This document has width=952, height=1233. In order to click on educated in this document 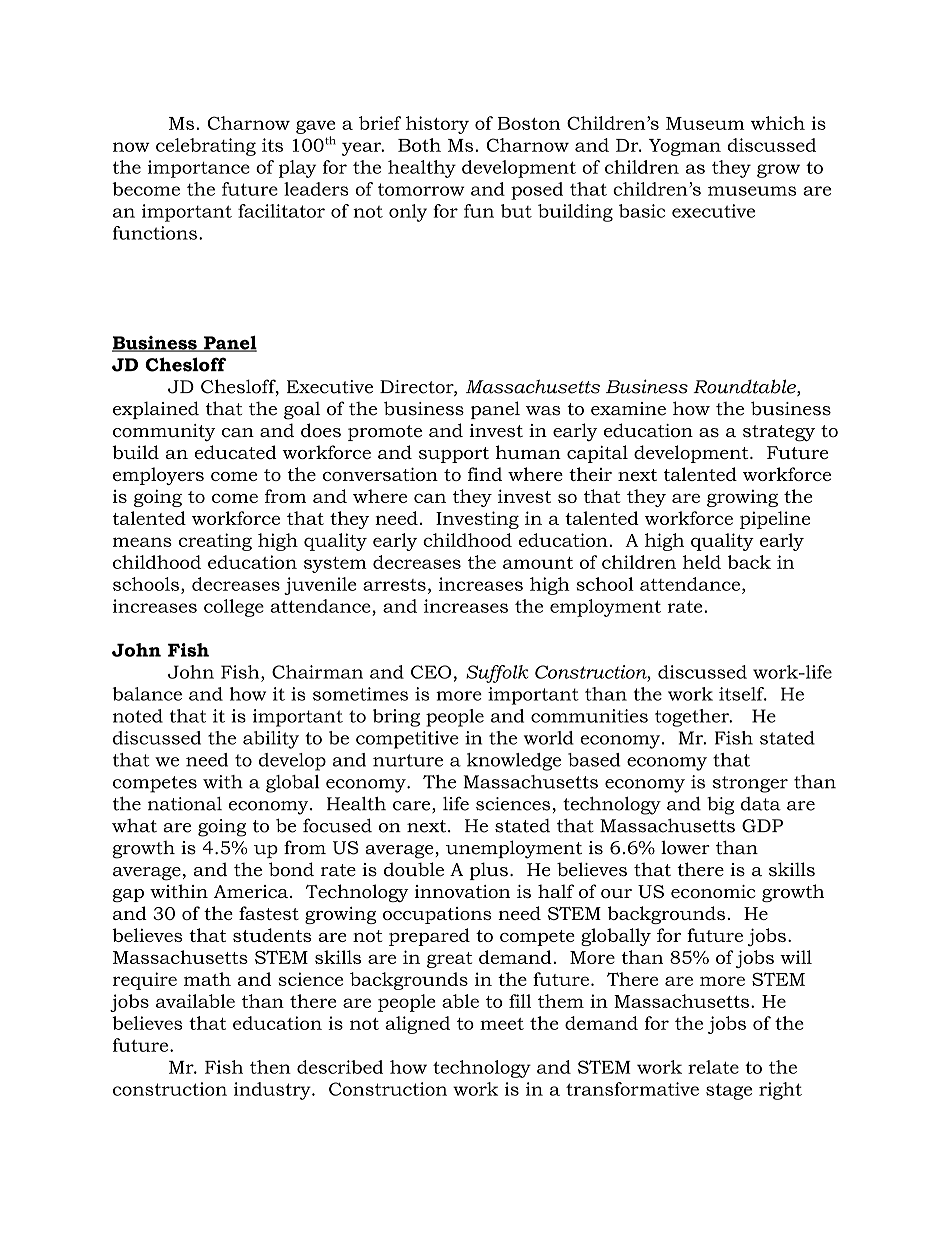, I will do `click(236, 452)`.
